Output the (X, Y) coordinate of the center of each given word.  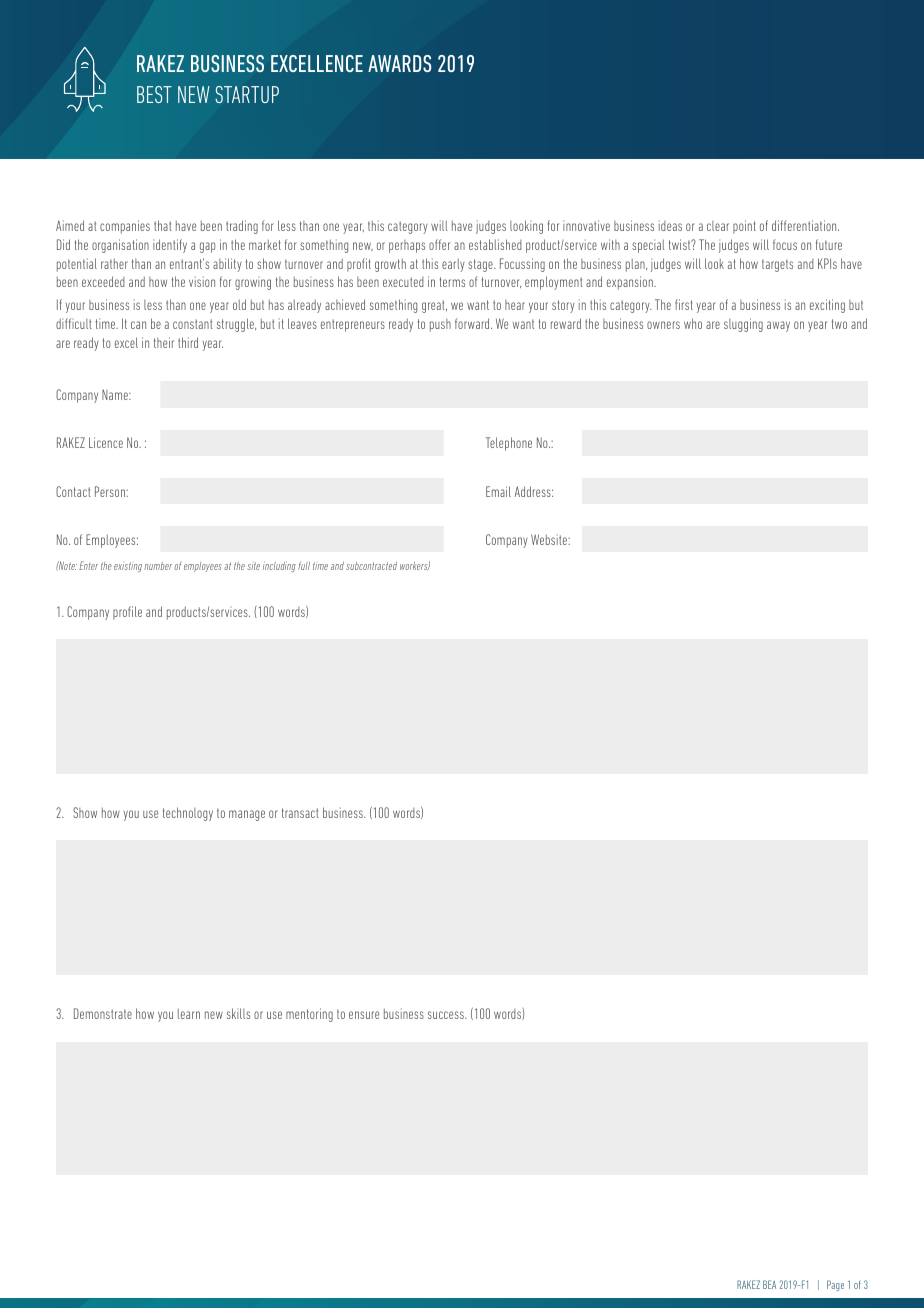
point (744, 227)
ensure (364, 1015)
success (447, 1015)
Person (111, 491)
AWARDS (399, 63)
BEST (154, 94)
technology (188, 814)
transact (300, 813)
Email (498, 491)
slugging (743, 325)
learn (189, 1014)
